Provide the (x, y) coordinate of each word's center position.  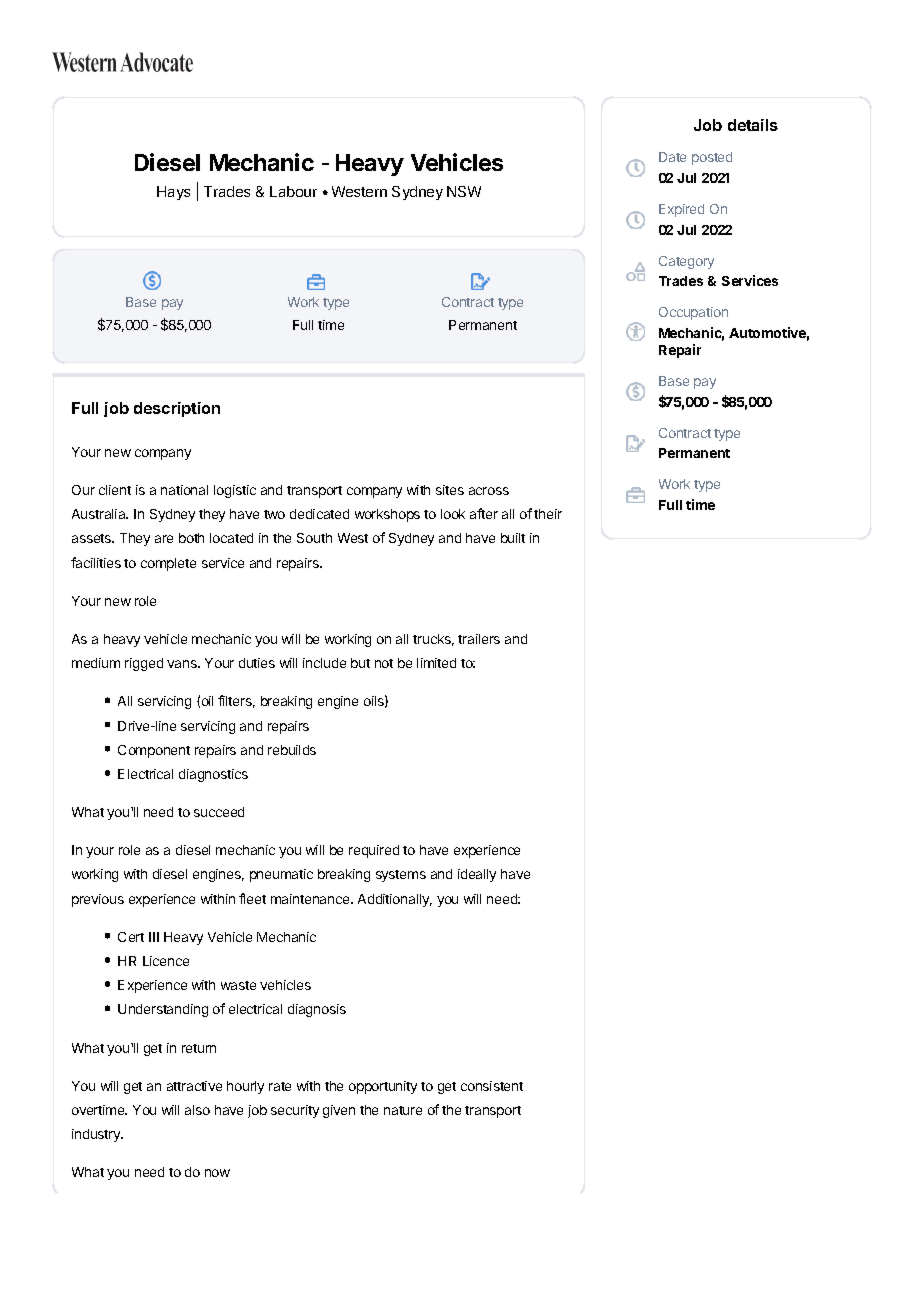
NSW (464, 191)
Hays (173, 193)
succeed (219, 812)
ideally (477, 875)
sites (450, 490)
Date (672, 157)
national (184, 490)
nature (403, 1110)
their (548, 514)
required (374, 851)
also (197, 1110)
